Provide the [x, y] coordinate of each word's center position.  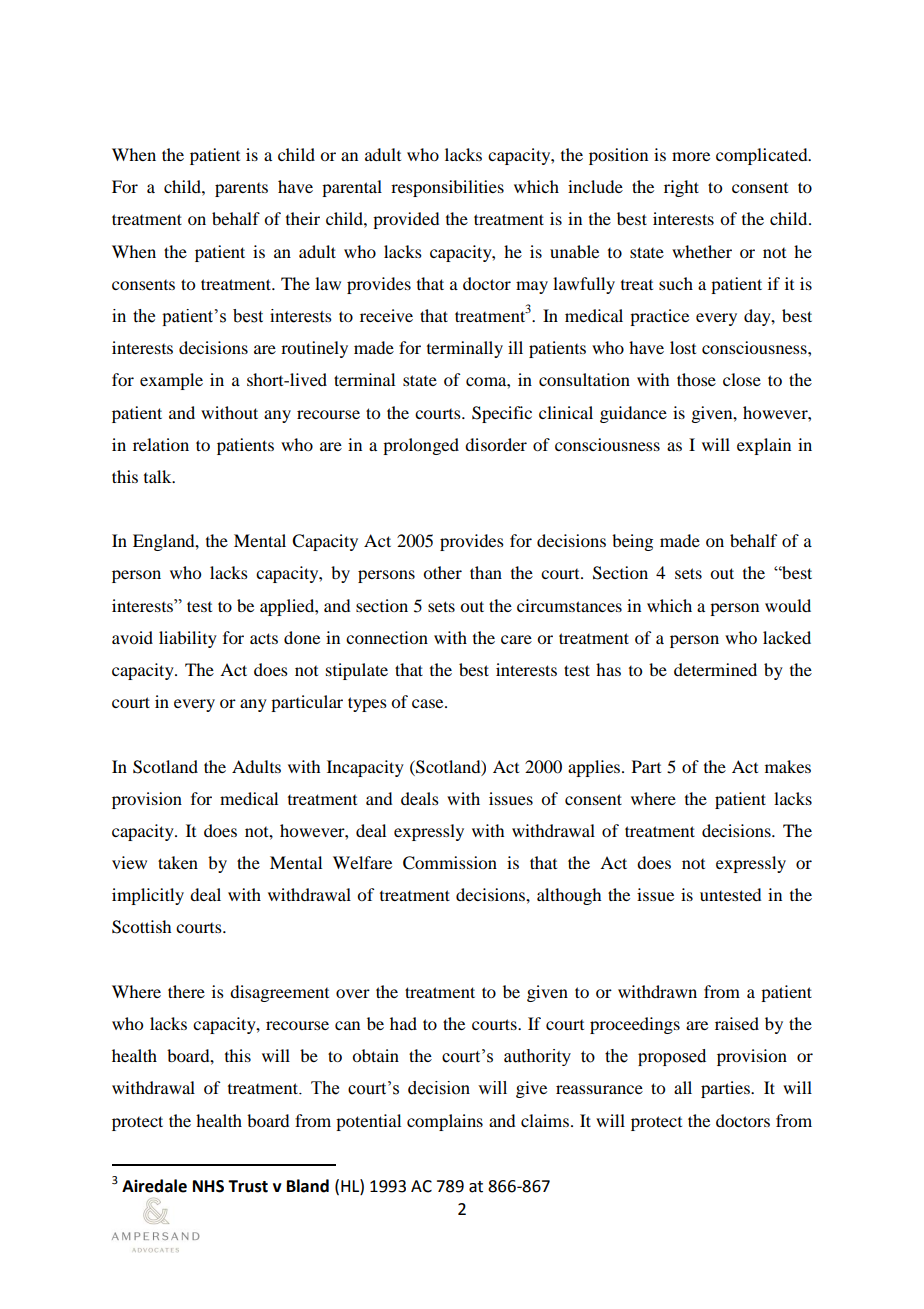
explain [764, 446]
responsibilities [447, 188]
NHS [208, 1186]
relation [161, 444]
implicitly [148, 896]
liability [188, 639]
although [569, 896]
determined [715, 669]
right [681, 188]
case [429, 703]
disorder [496, 444]
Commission [450, 863]
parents [241, 190]
